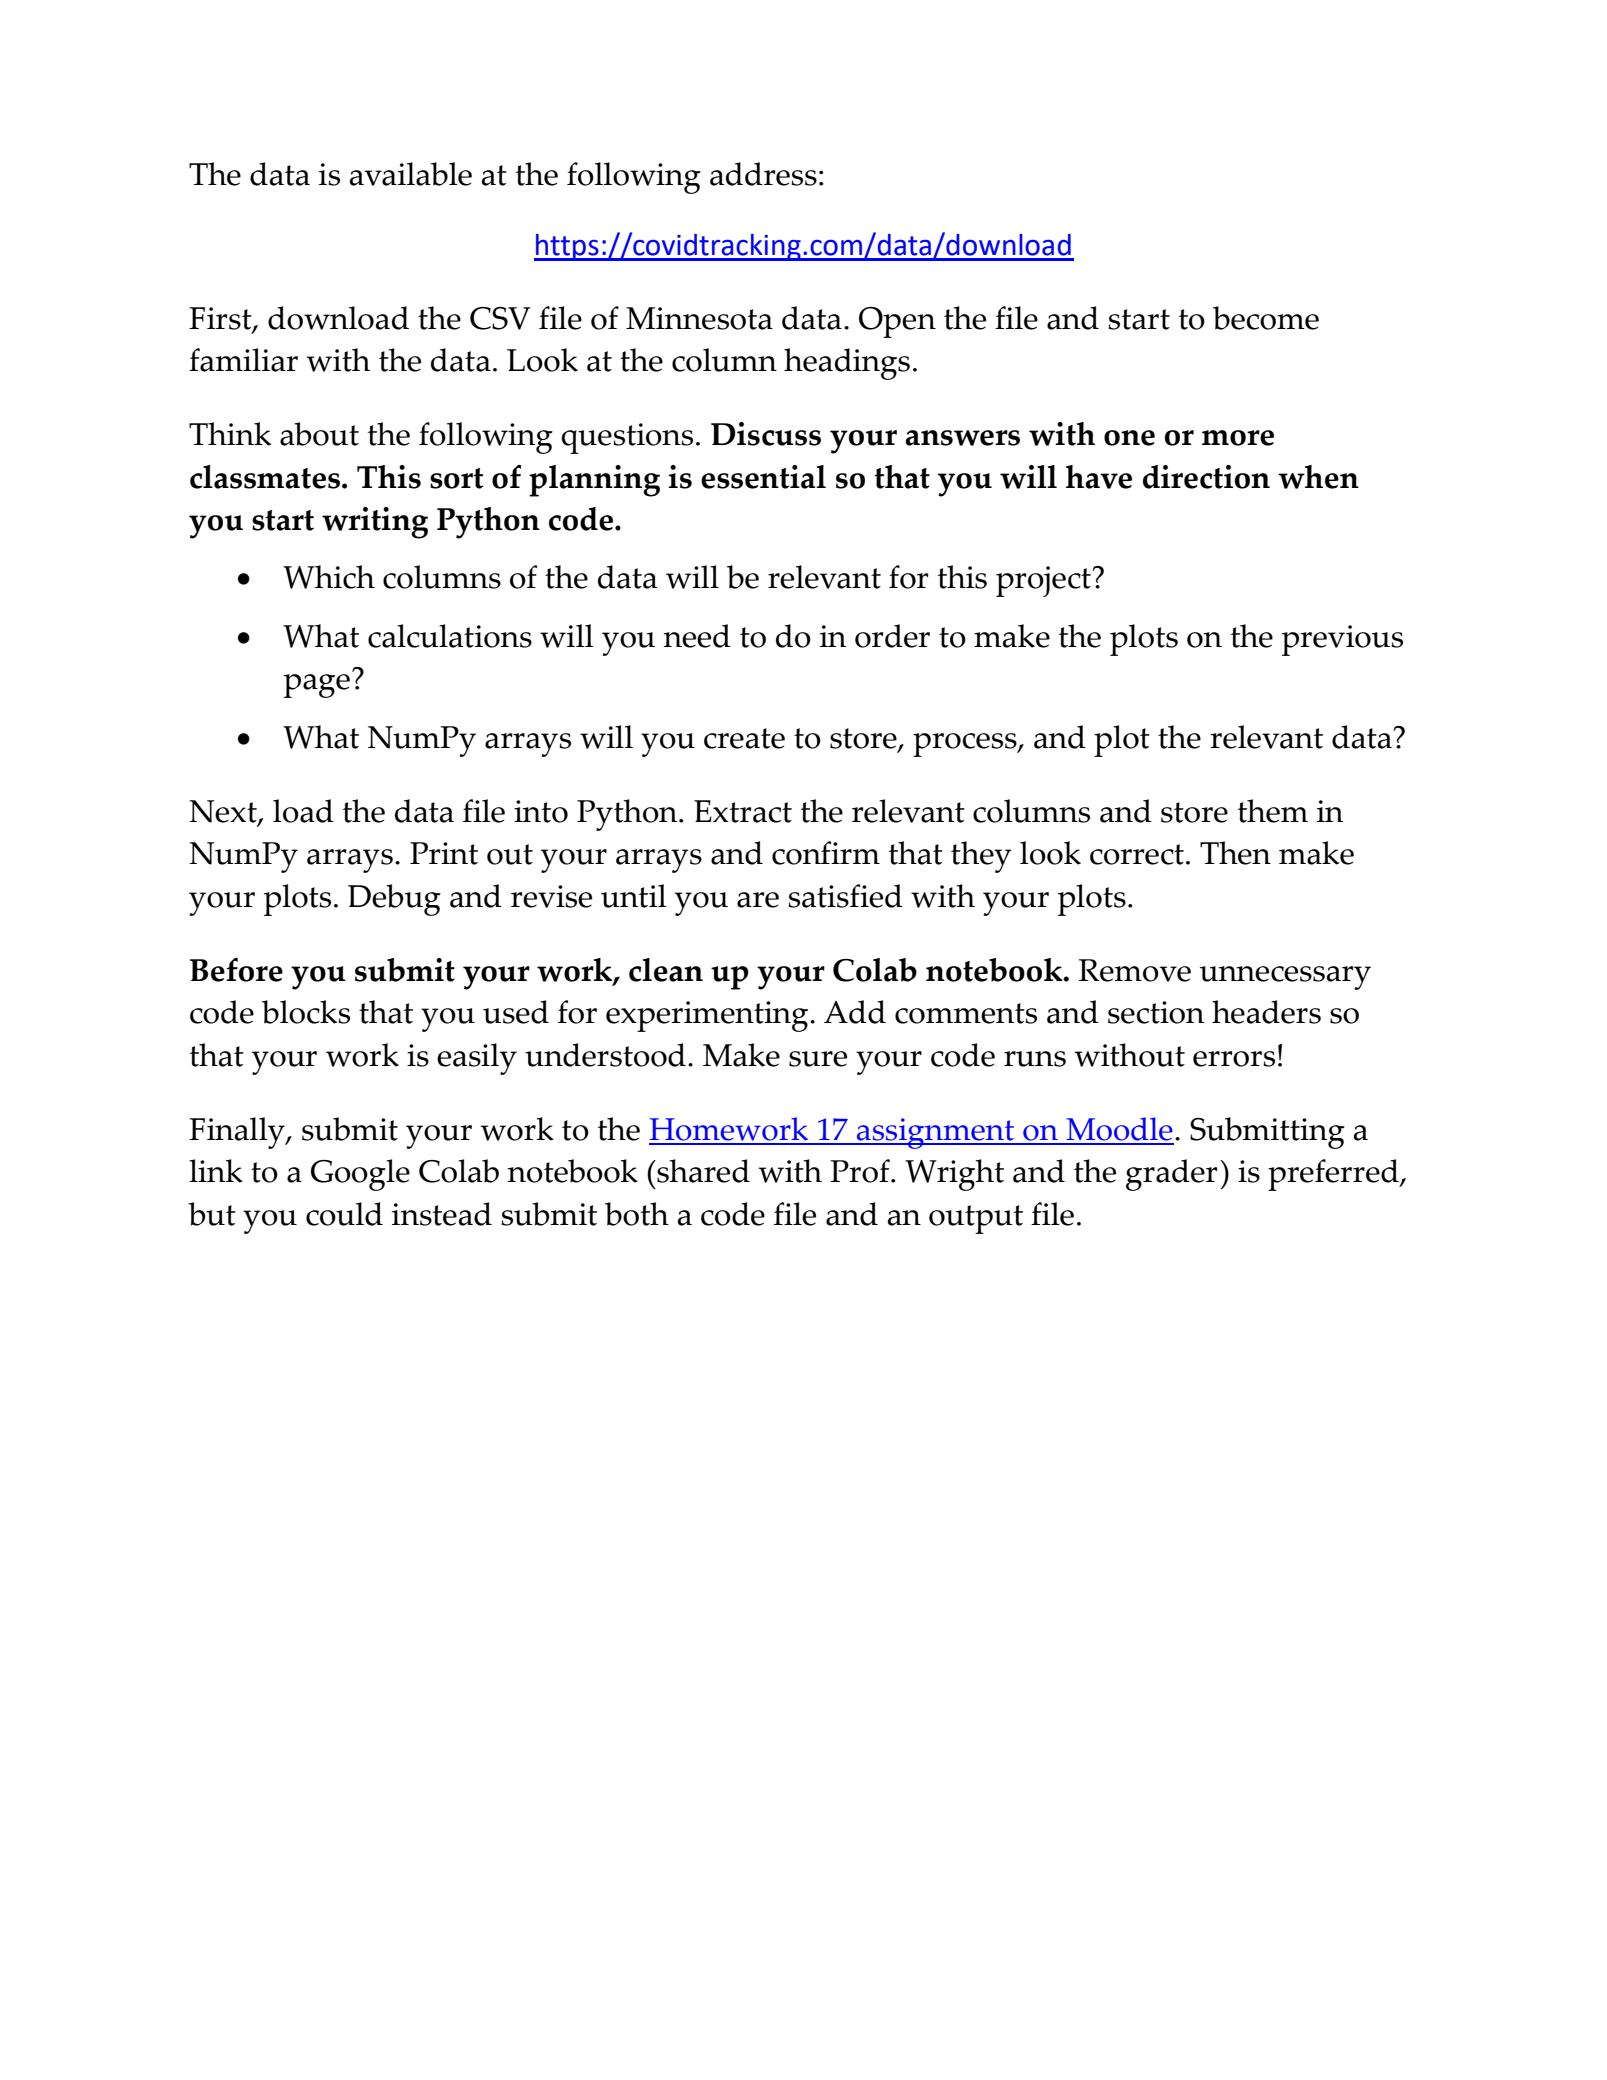 Image resolution: width=1607 pixels, height=2080 pixels. Describe the element at coordinates (763, 174) in the screenshot. I see `address` at that location.
